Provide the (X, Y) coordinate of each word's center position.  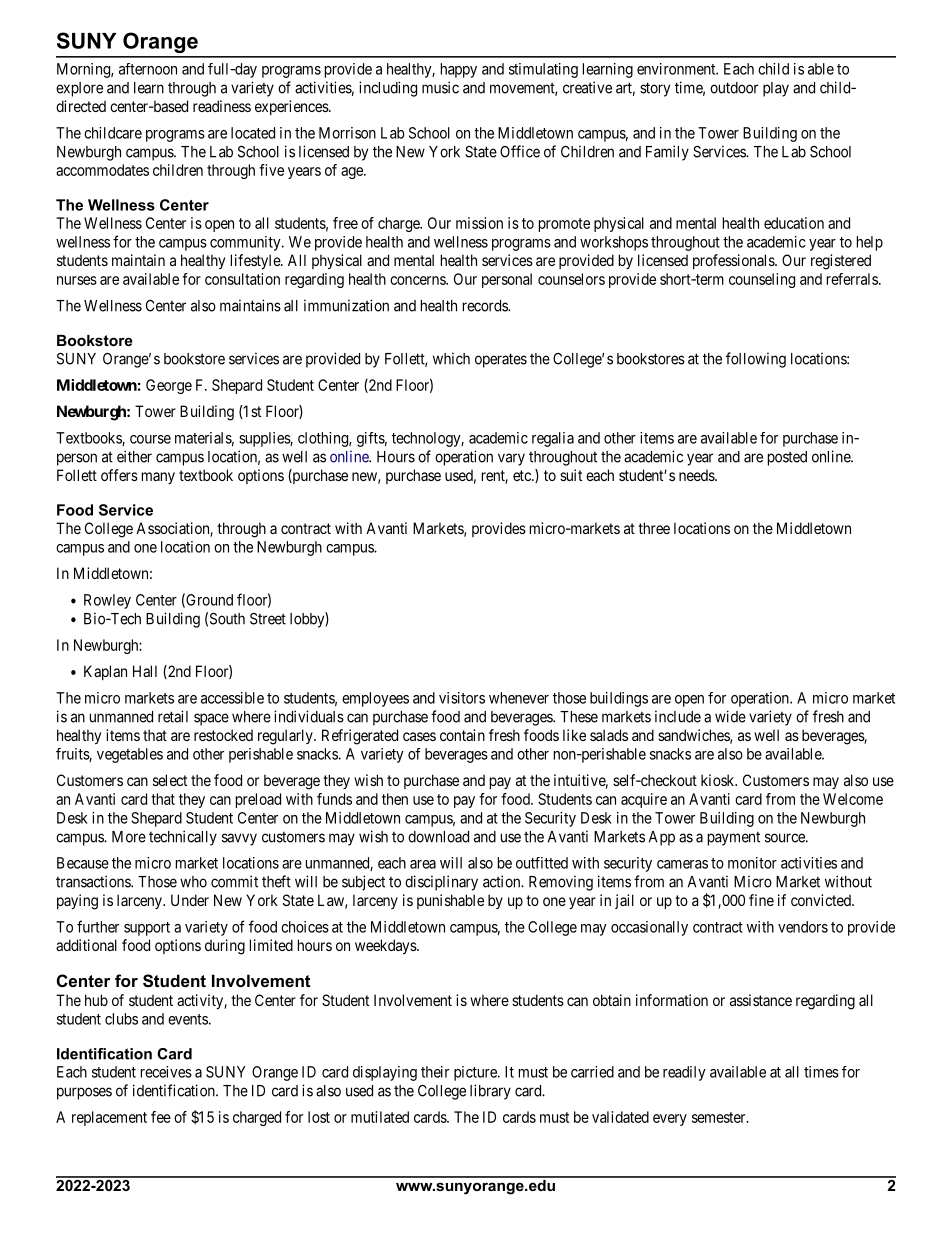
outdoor (734, 88)
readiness (222, 106)
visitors (462, 698)
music (440, 87)
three (654, 528)
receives (166, 1072)
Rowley (107, 601)
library (490, 1092)
